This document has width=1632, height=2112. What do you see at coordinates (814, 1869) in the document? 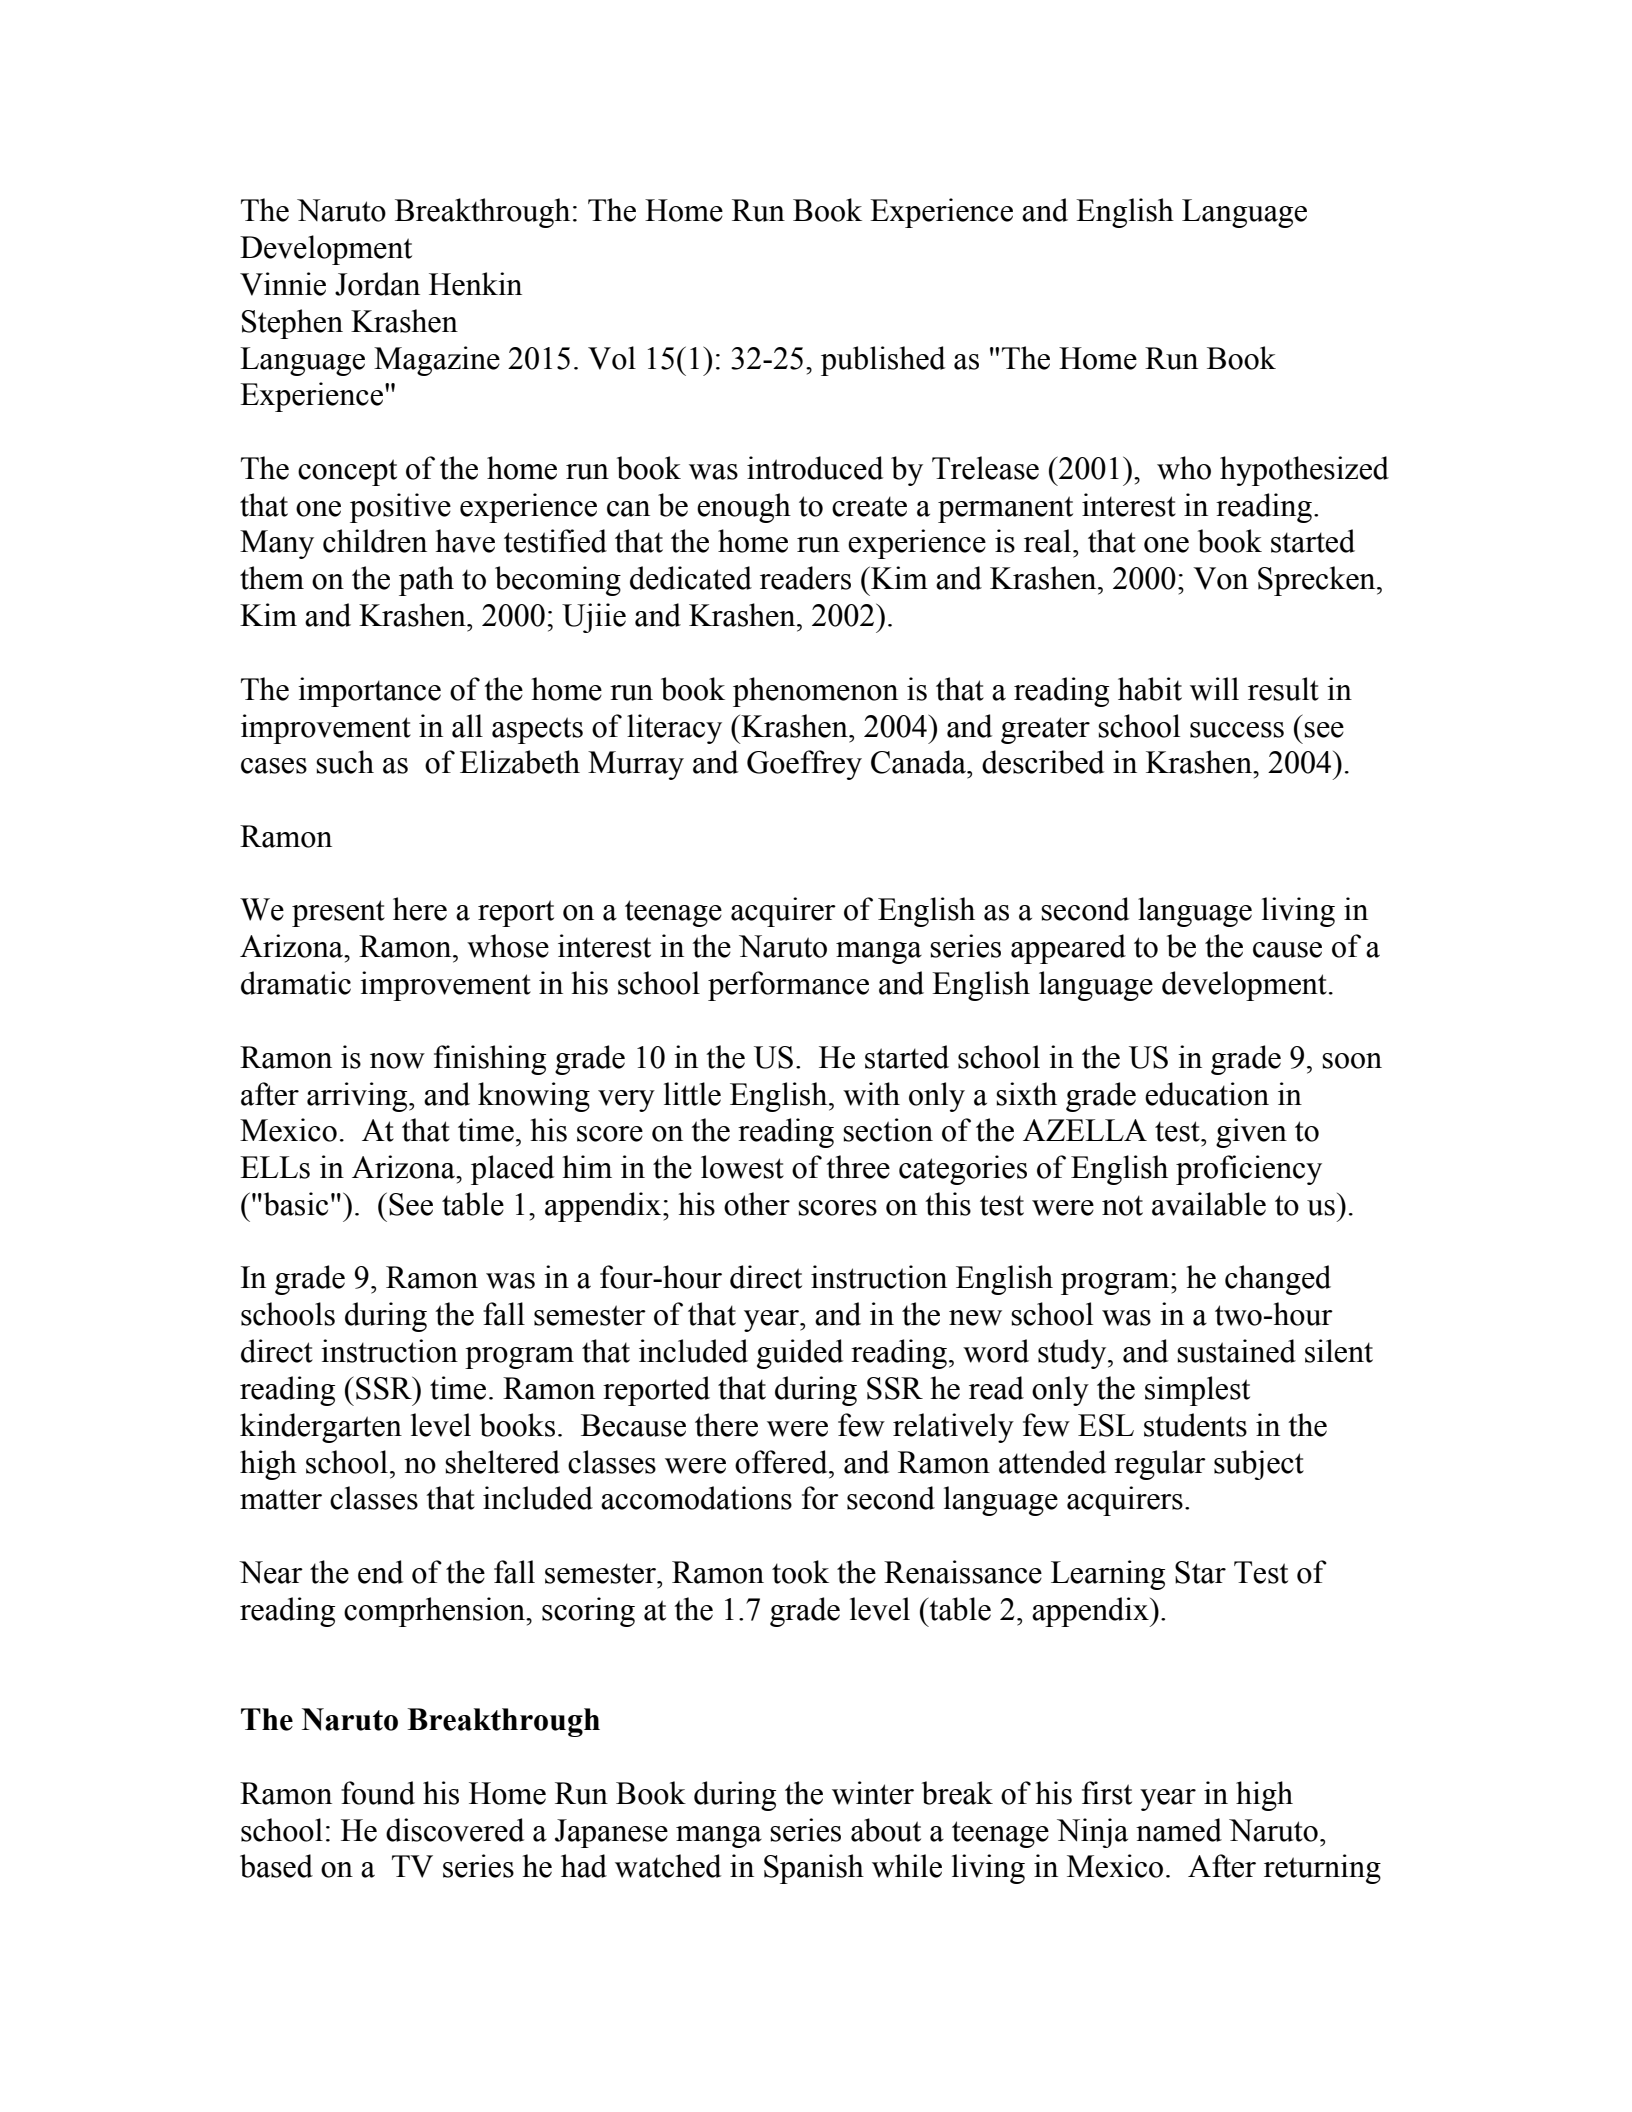
I see `Spanish` at bounding box center [814, 1869].
